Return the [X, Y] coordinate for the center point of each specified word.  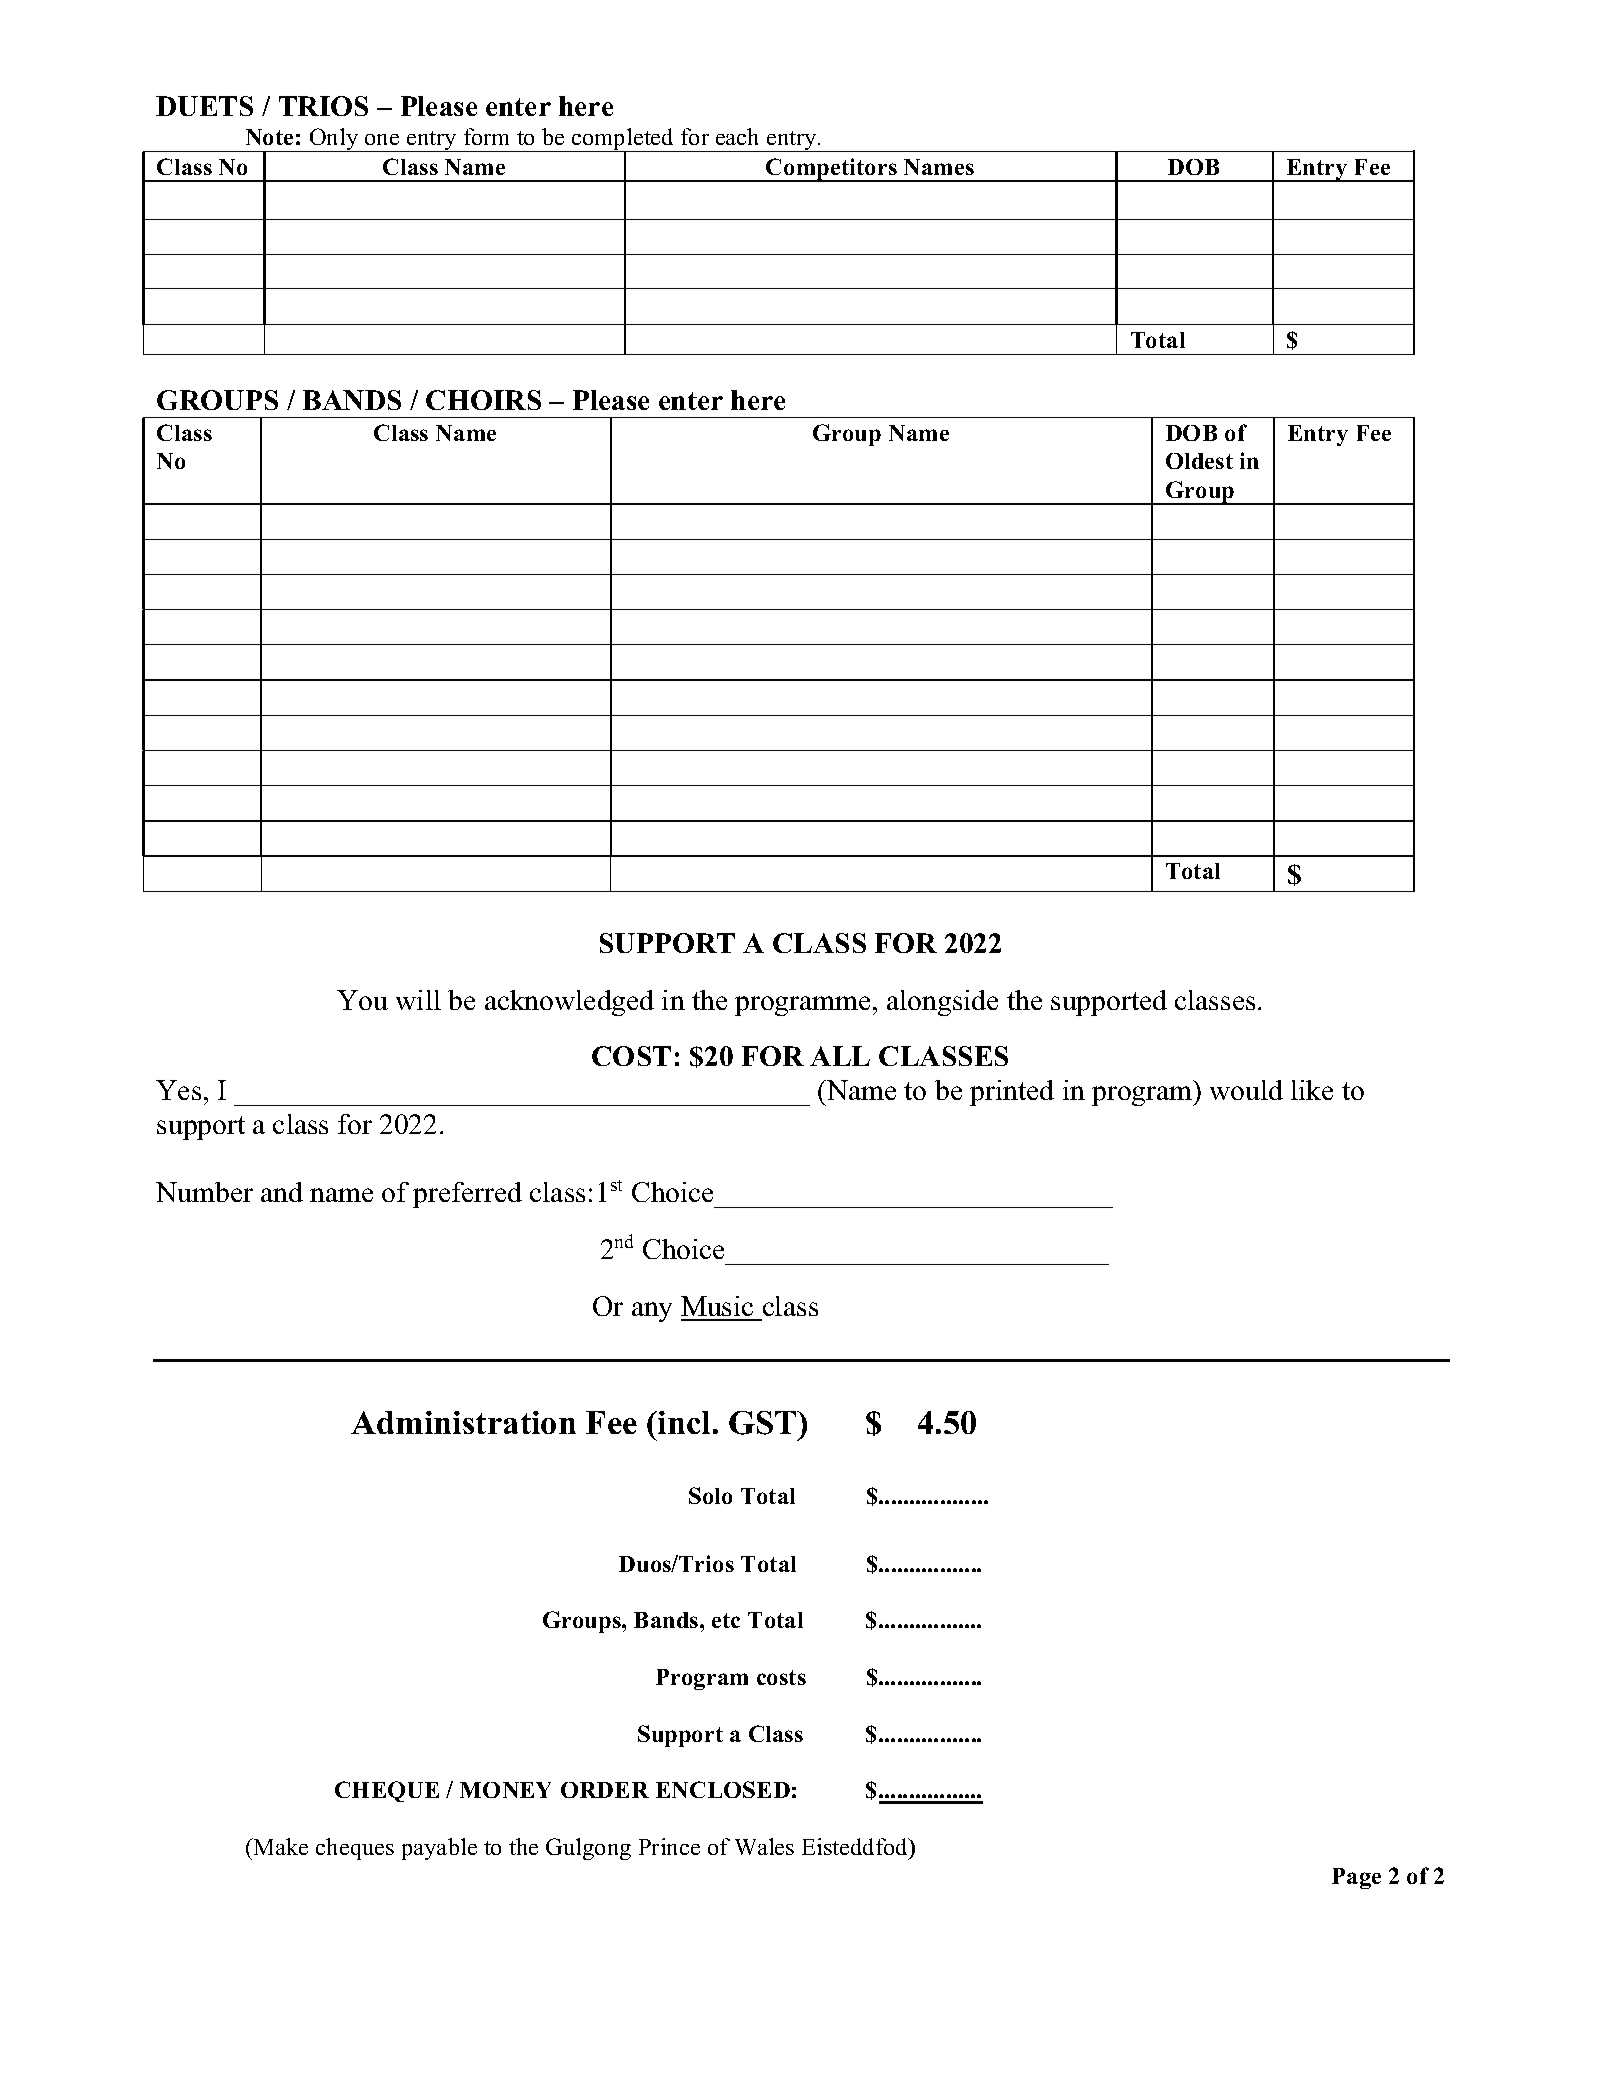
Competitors [832, 170]
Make [279, 1846]
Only [334, 140]
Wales [764, 1846]
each [737, 136]
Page [1356, 1878]
